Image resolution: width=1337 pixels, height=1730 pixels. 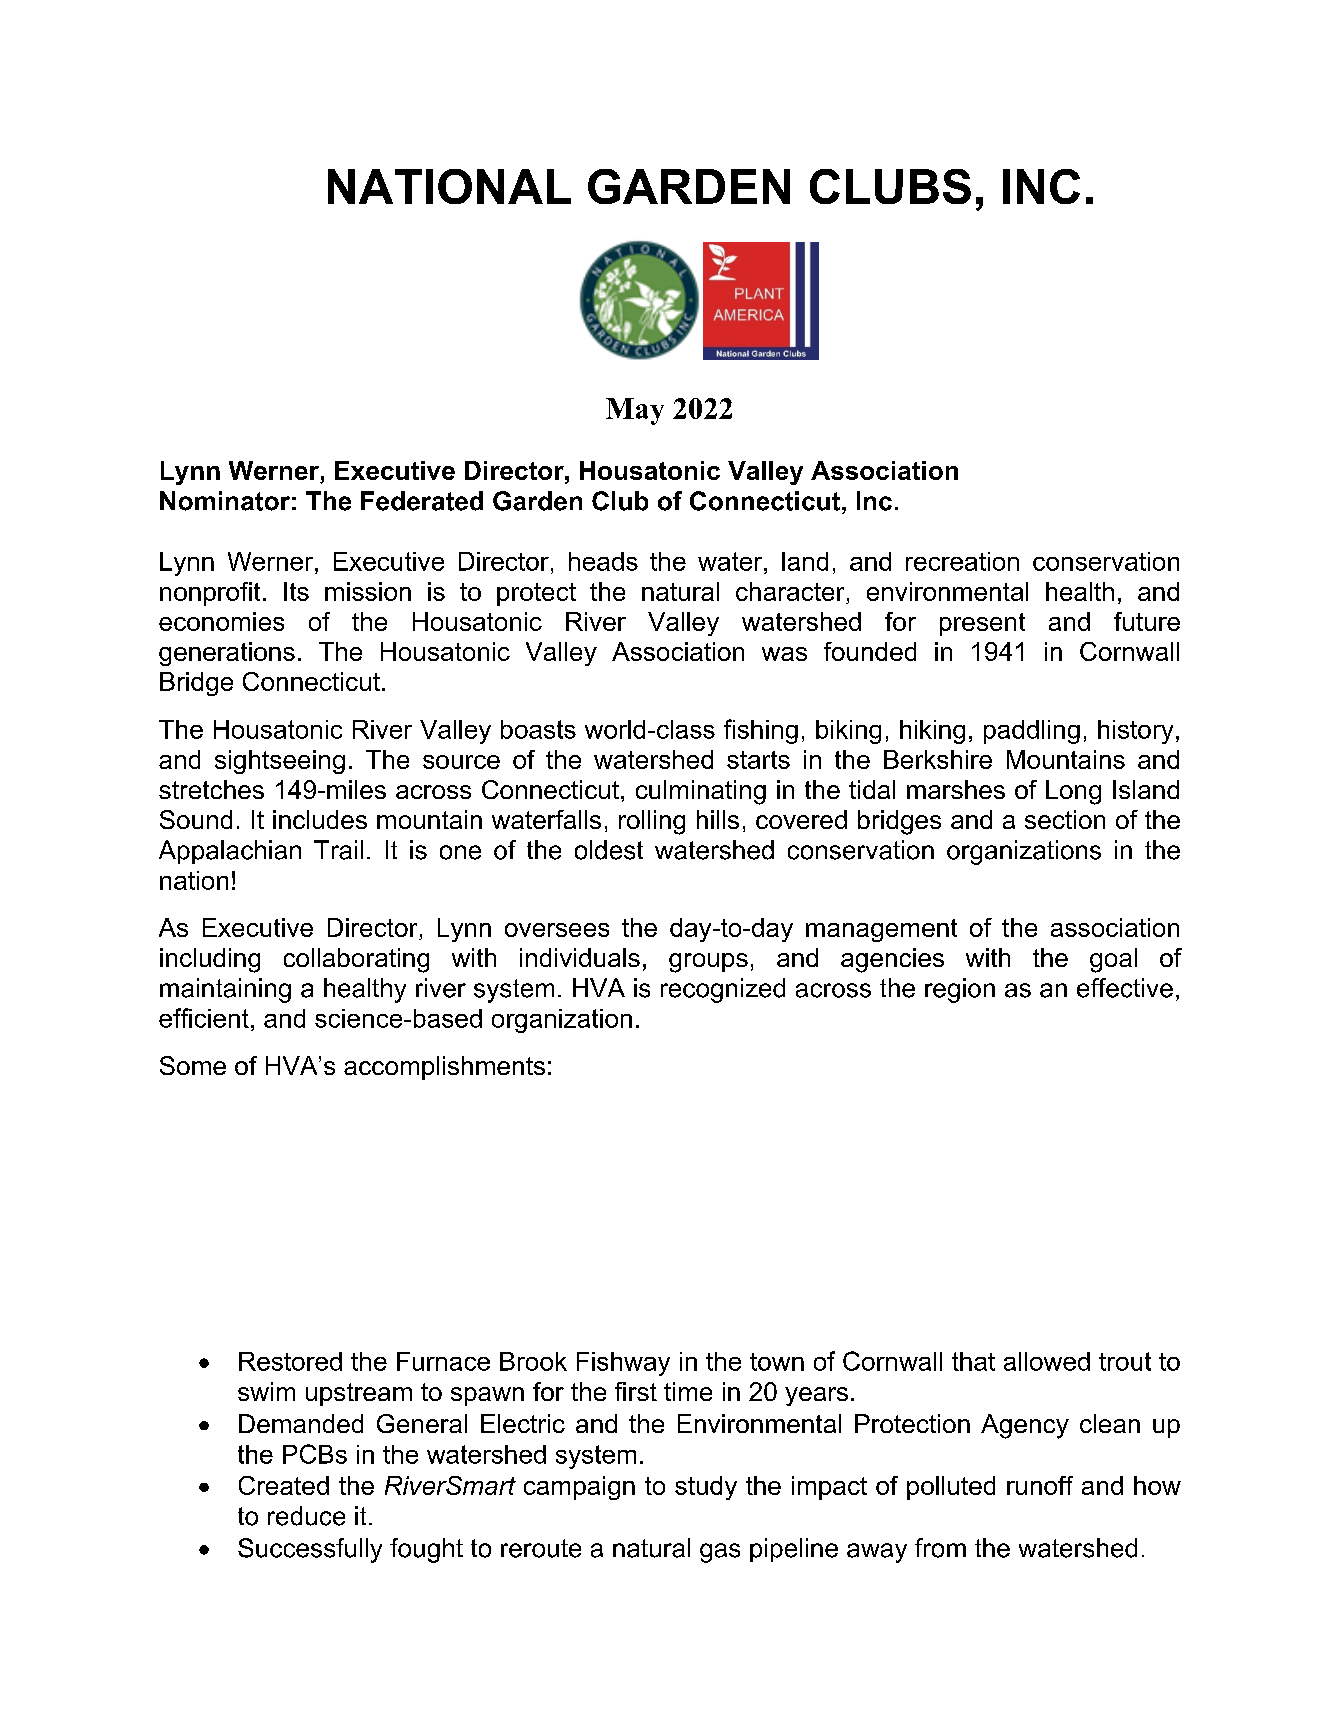 What do you see at coordinates (422, 501) in the screenshot?
I see `Federated` at bounding box center [422, 501].
